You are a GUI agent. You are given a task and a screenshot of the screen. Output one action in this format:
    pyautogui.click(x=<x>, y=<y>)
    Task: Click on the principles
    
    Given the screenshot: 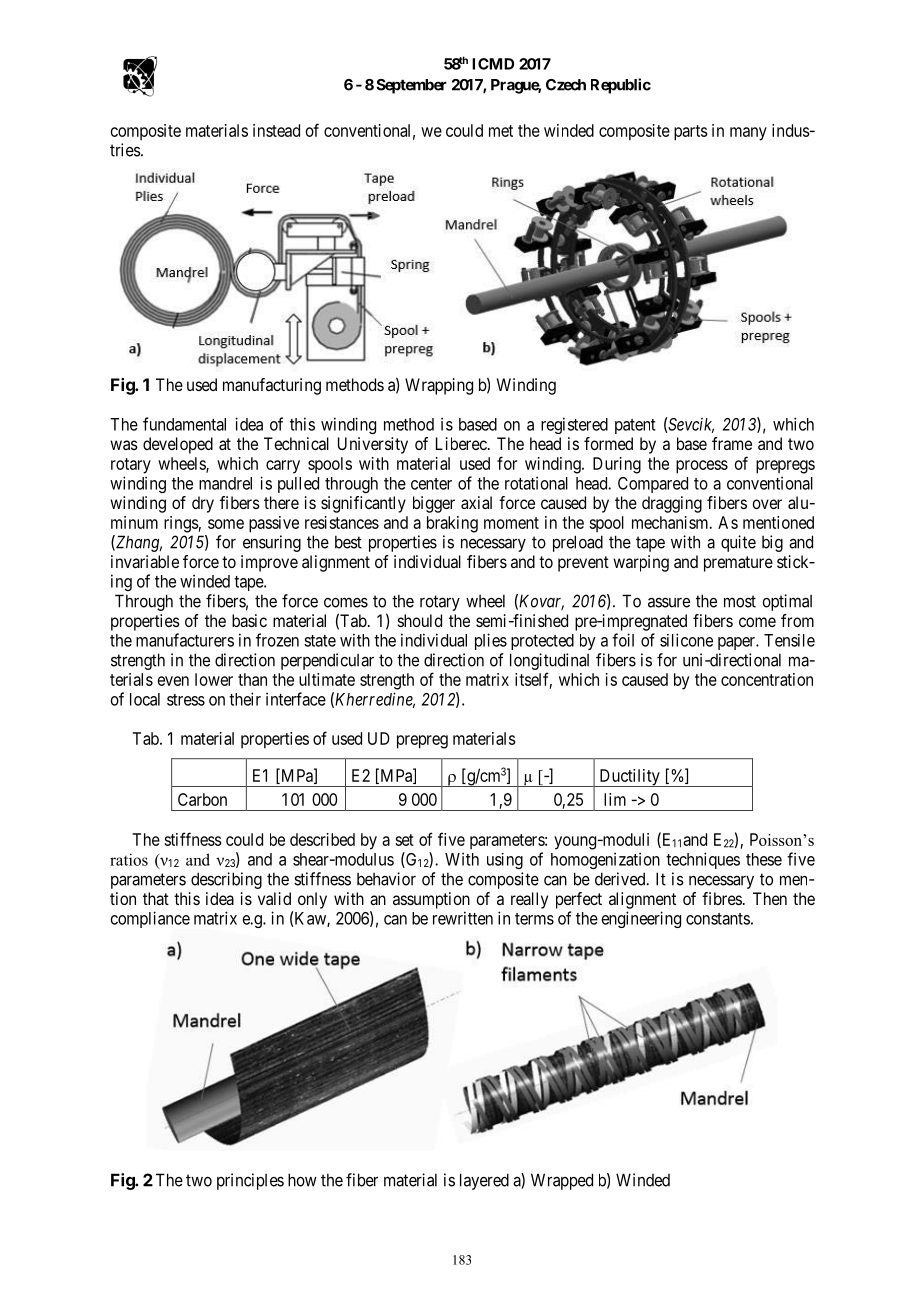 What is the action you would take?
    pyautogui.click(x=250, y=1181)
